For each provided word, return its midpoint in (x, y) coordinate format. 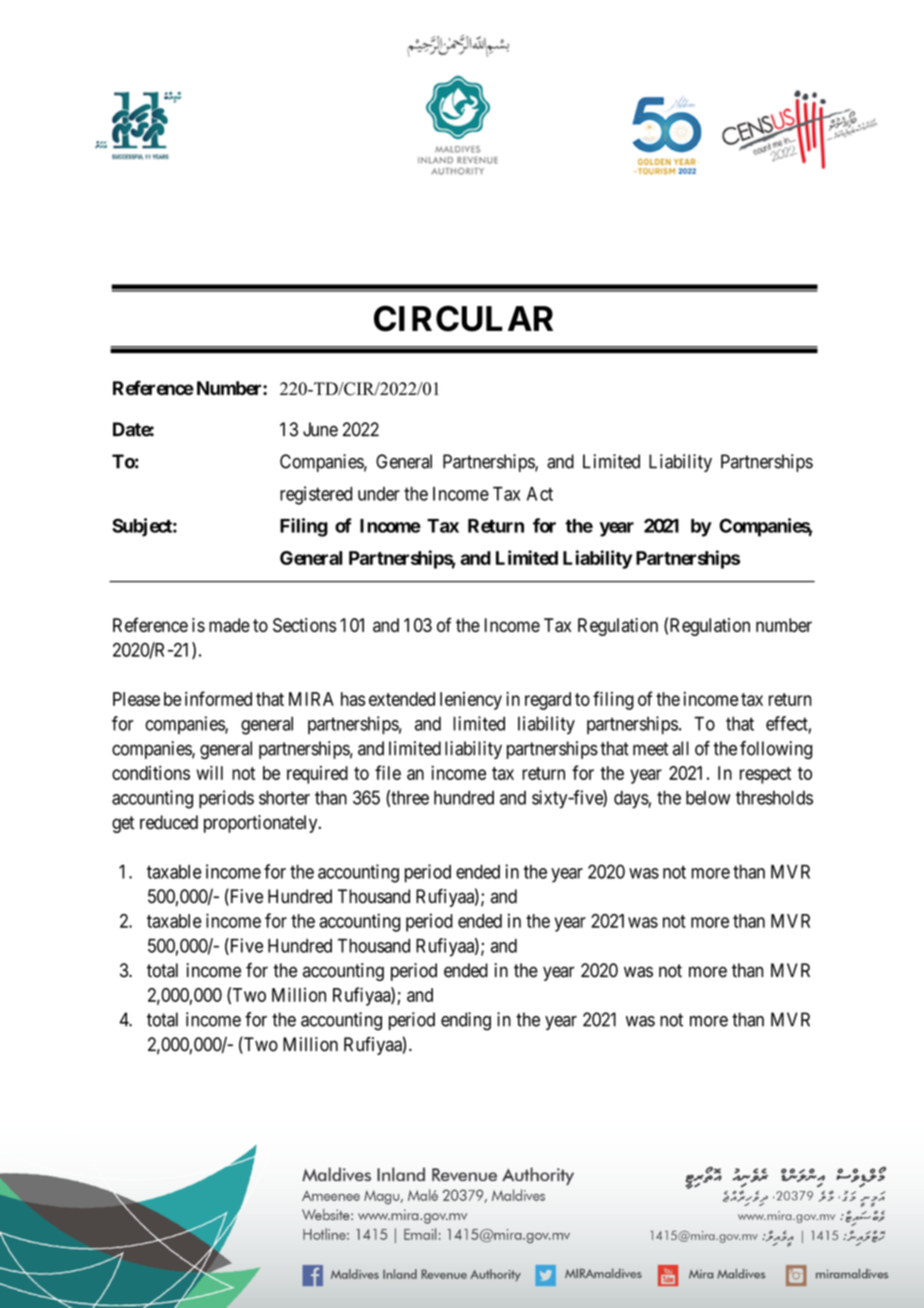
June (320, 429)
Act (540, 494)
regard (548, 701)
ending (466, 1021)
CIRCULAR (463, 318)
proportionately (262, 824)
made (229, 625)
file (388, 772)
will (209, 772)
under (379, 494)
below (708, 797)
